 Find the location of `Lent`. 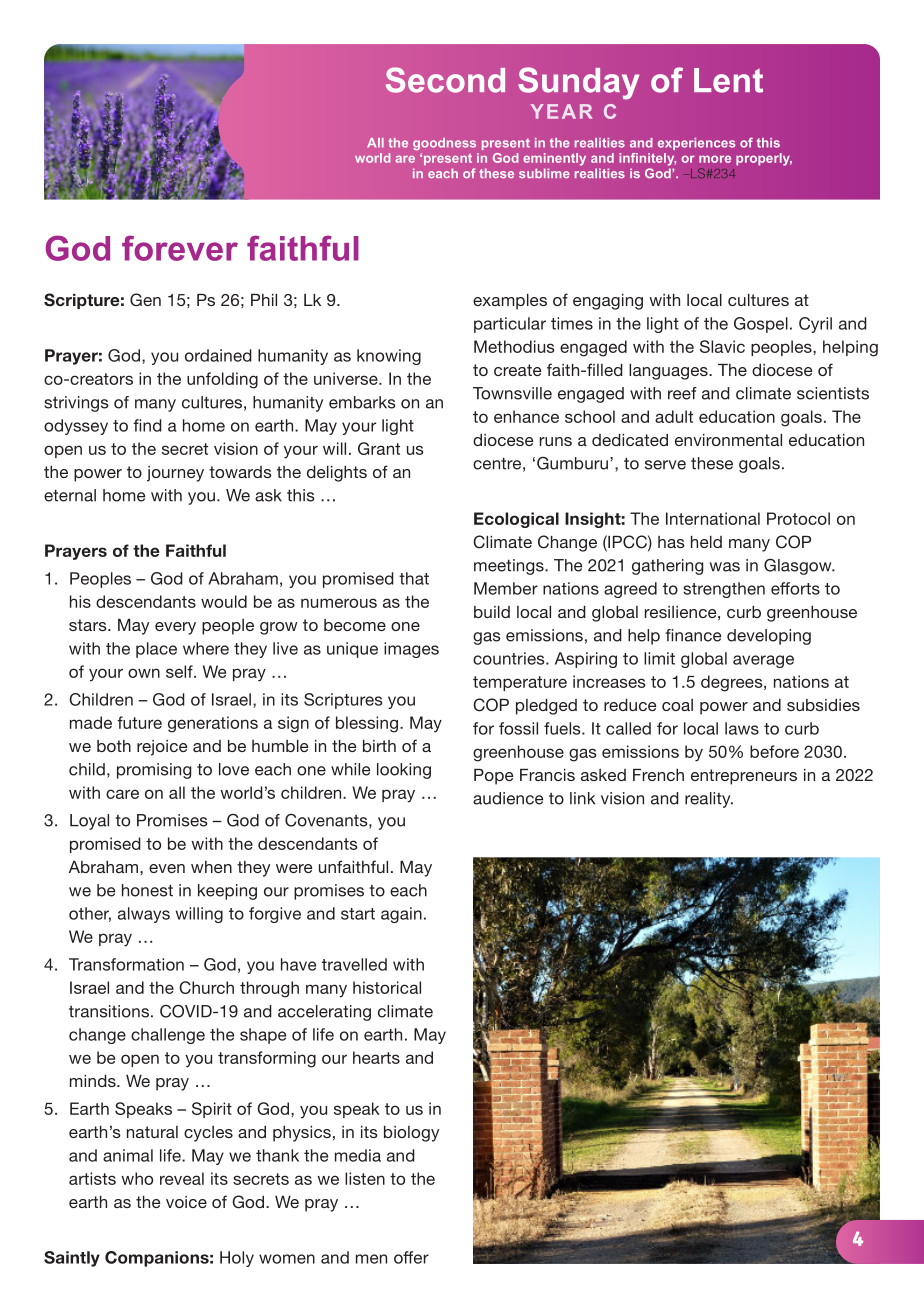

Lent is located at coordinates (728, 80).
